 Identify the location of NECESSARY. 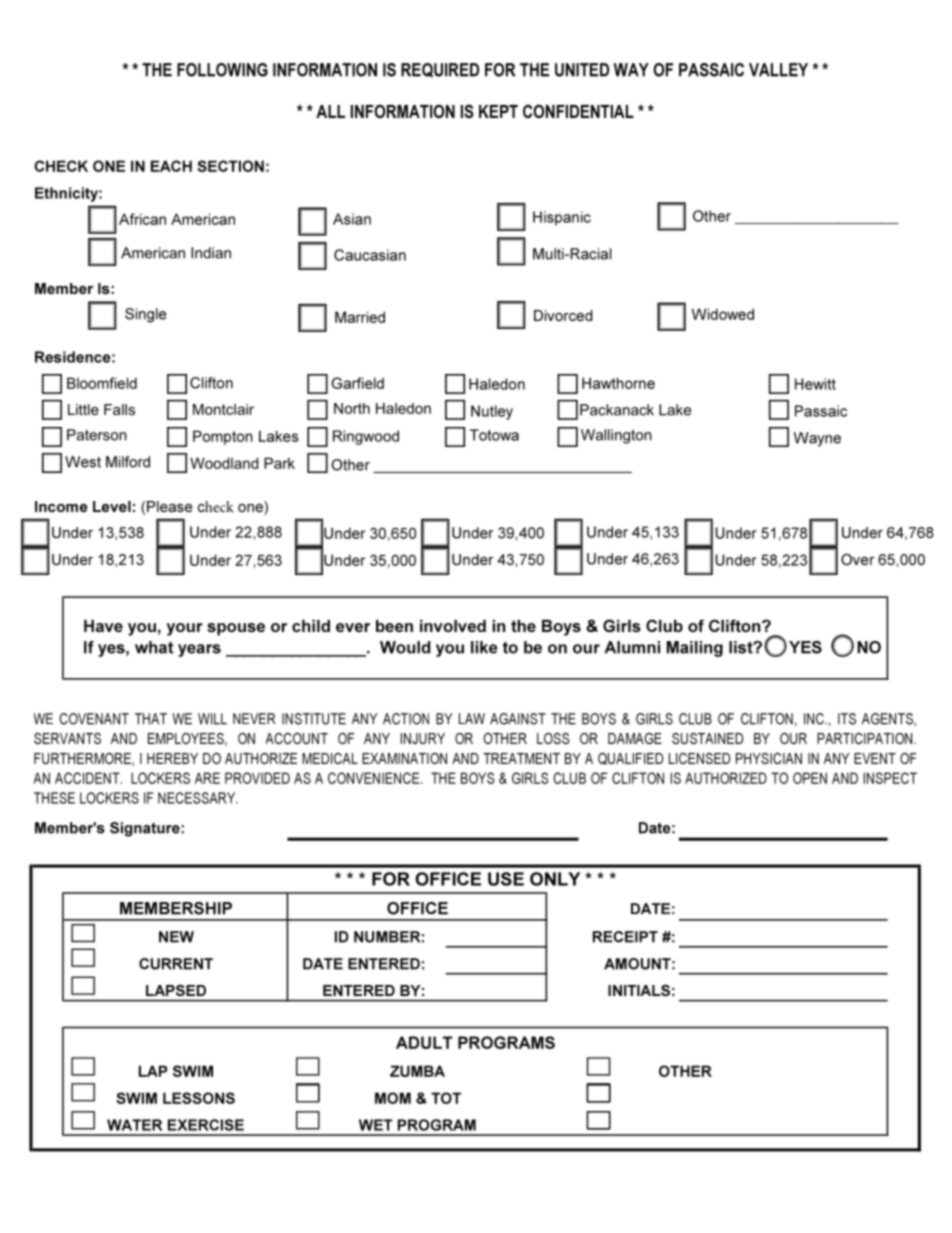
(198, 798).
